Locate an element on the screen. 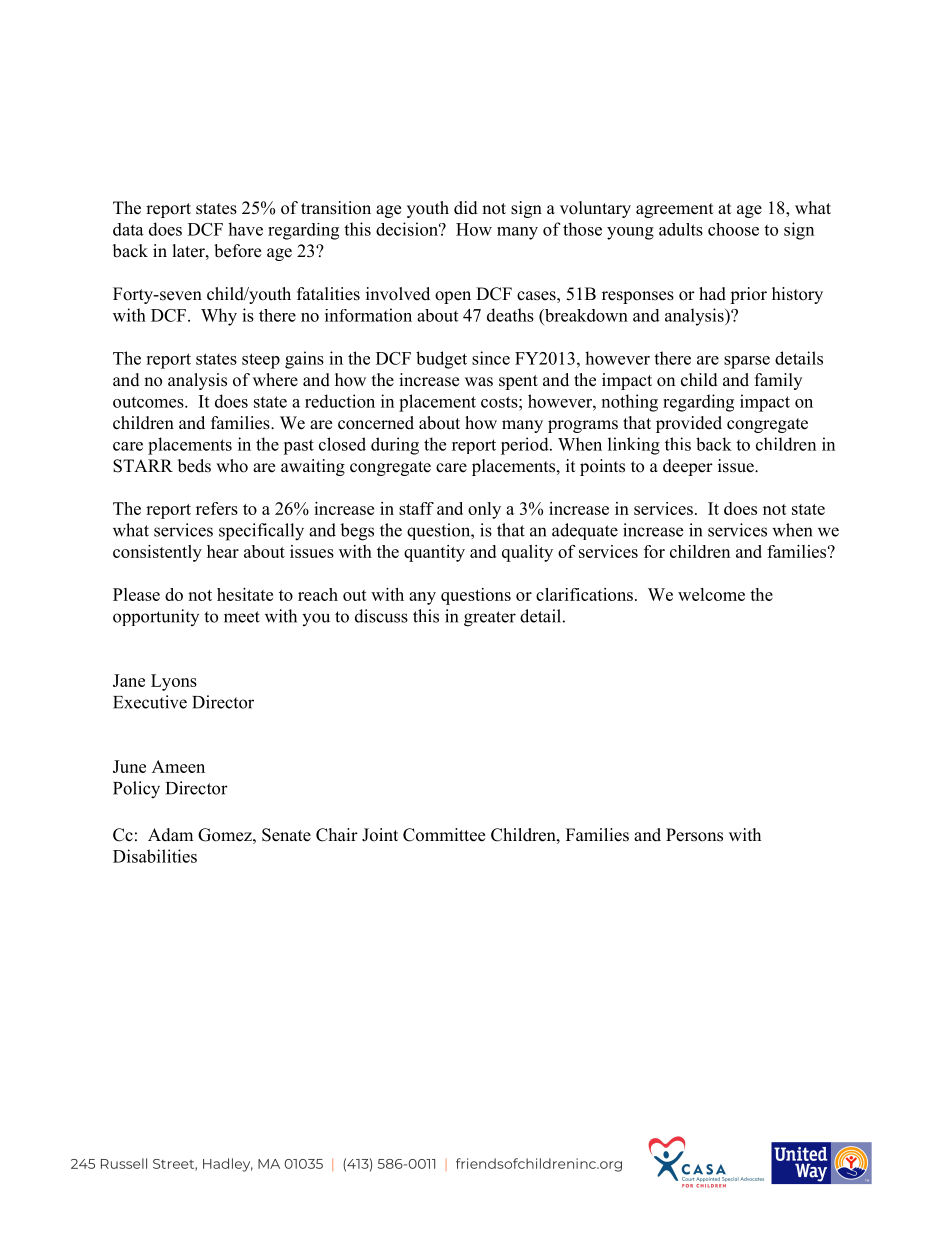 Image resolution: width=952 pixels, height=1233 pixels. Committee is located at coordinates (444, 835).
